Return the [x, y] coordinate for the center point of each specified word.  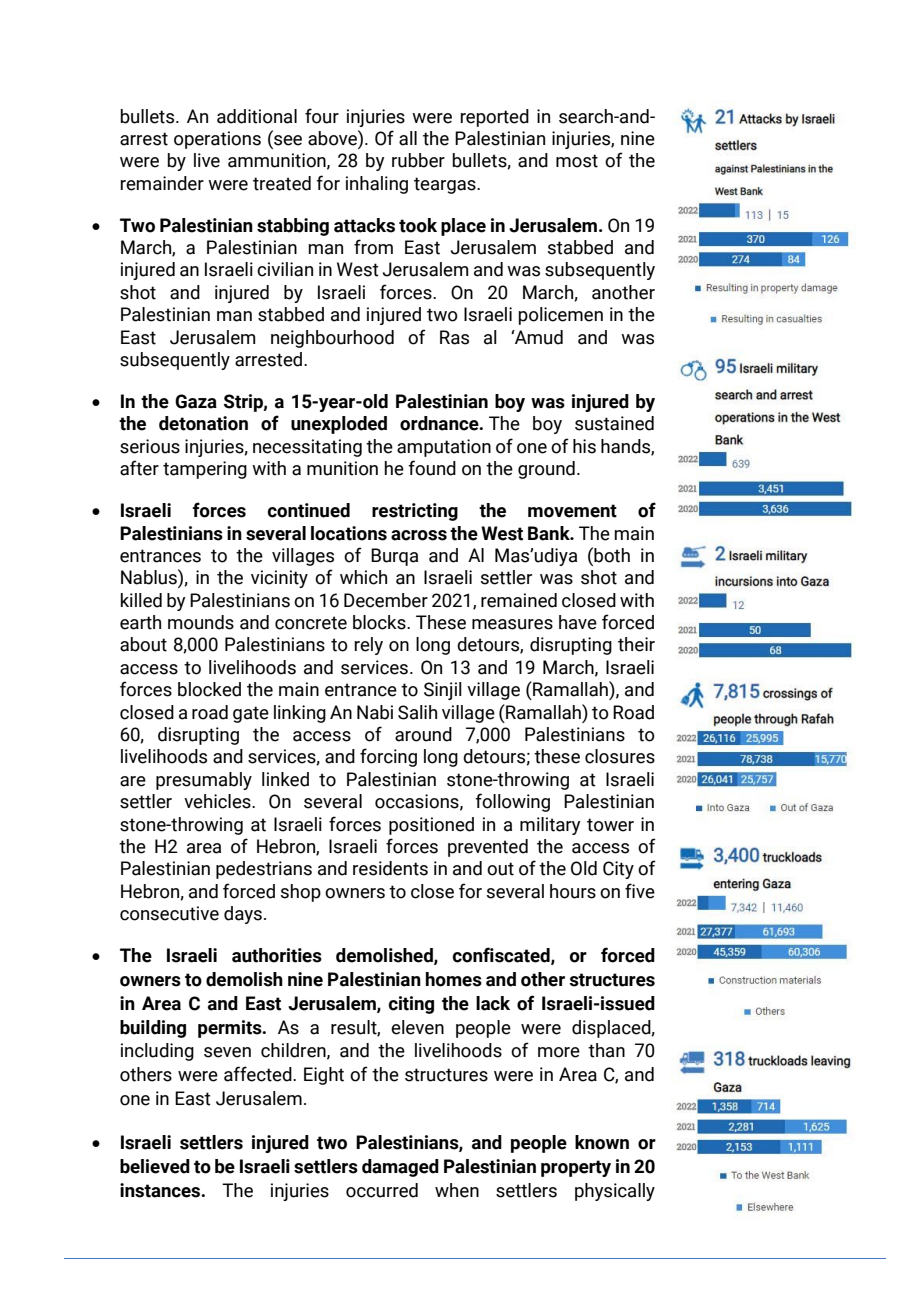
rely [368, 646]
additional [257, 116]
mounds [201, 622]
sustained [614, 423]
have [578, 622]
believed [155, 1166]
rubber [418, 160]
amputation [444, 448]
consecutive [169, 913]
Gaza [196, 401]
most [577, 161]
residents [390, 868]
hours [573, 891]
